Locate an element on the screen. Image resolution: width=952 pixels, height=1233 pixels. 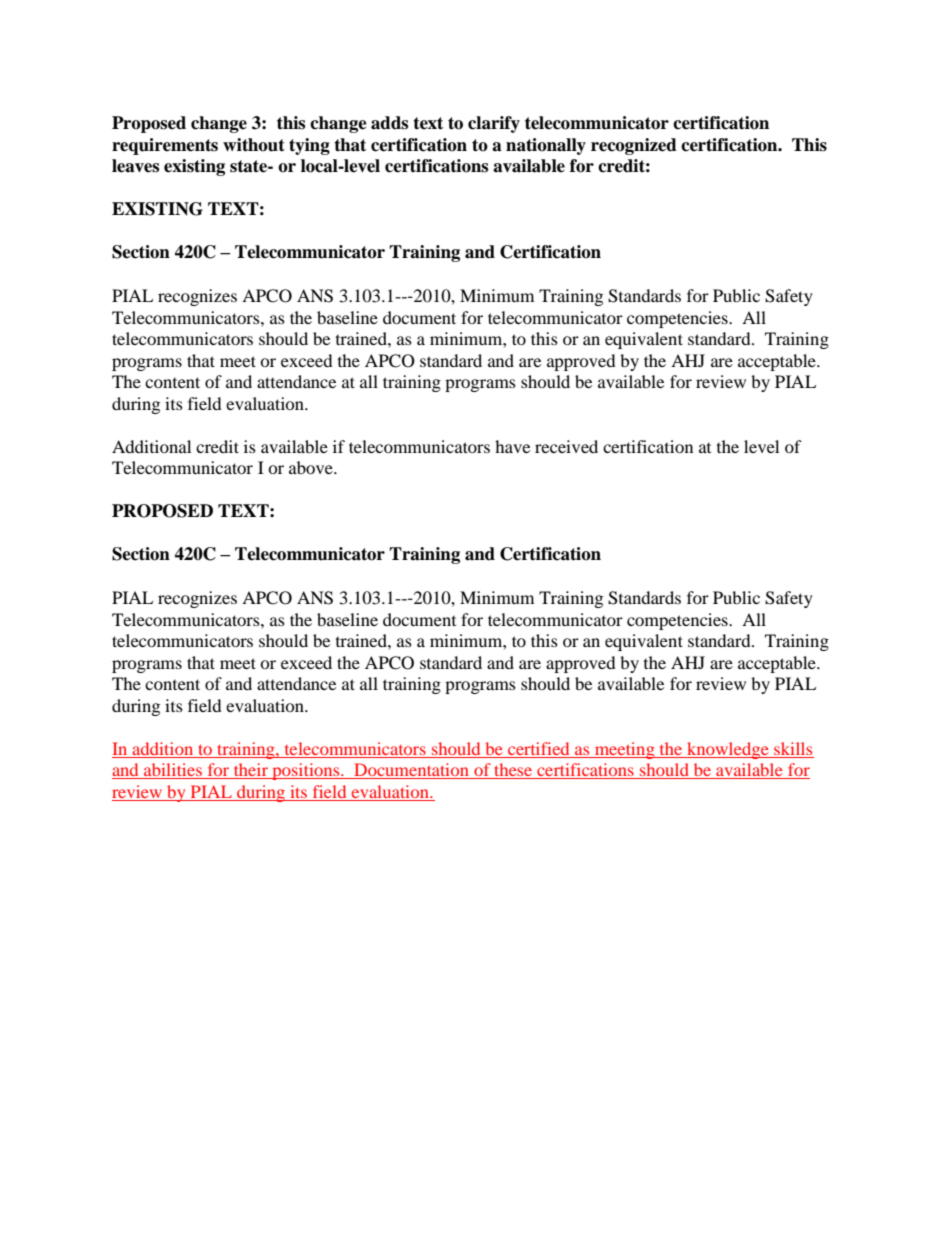
clarify is located at coordinates (494, 124).
